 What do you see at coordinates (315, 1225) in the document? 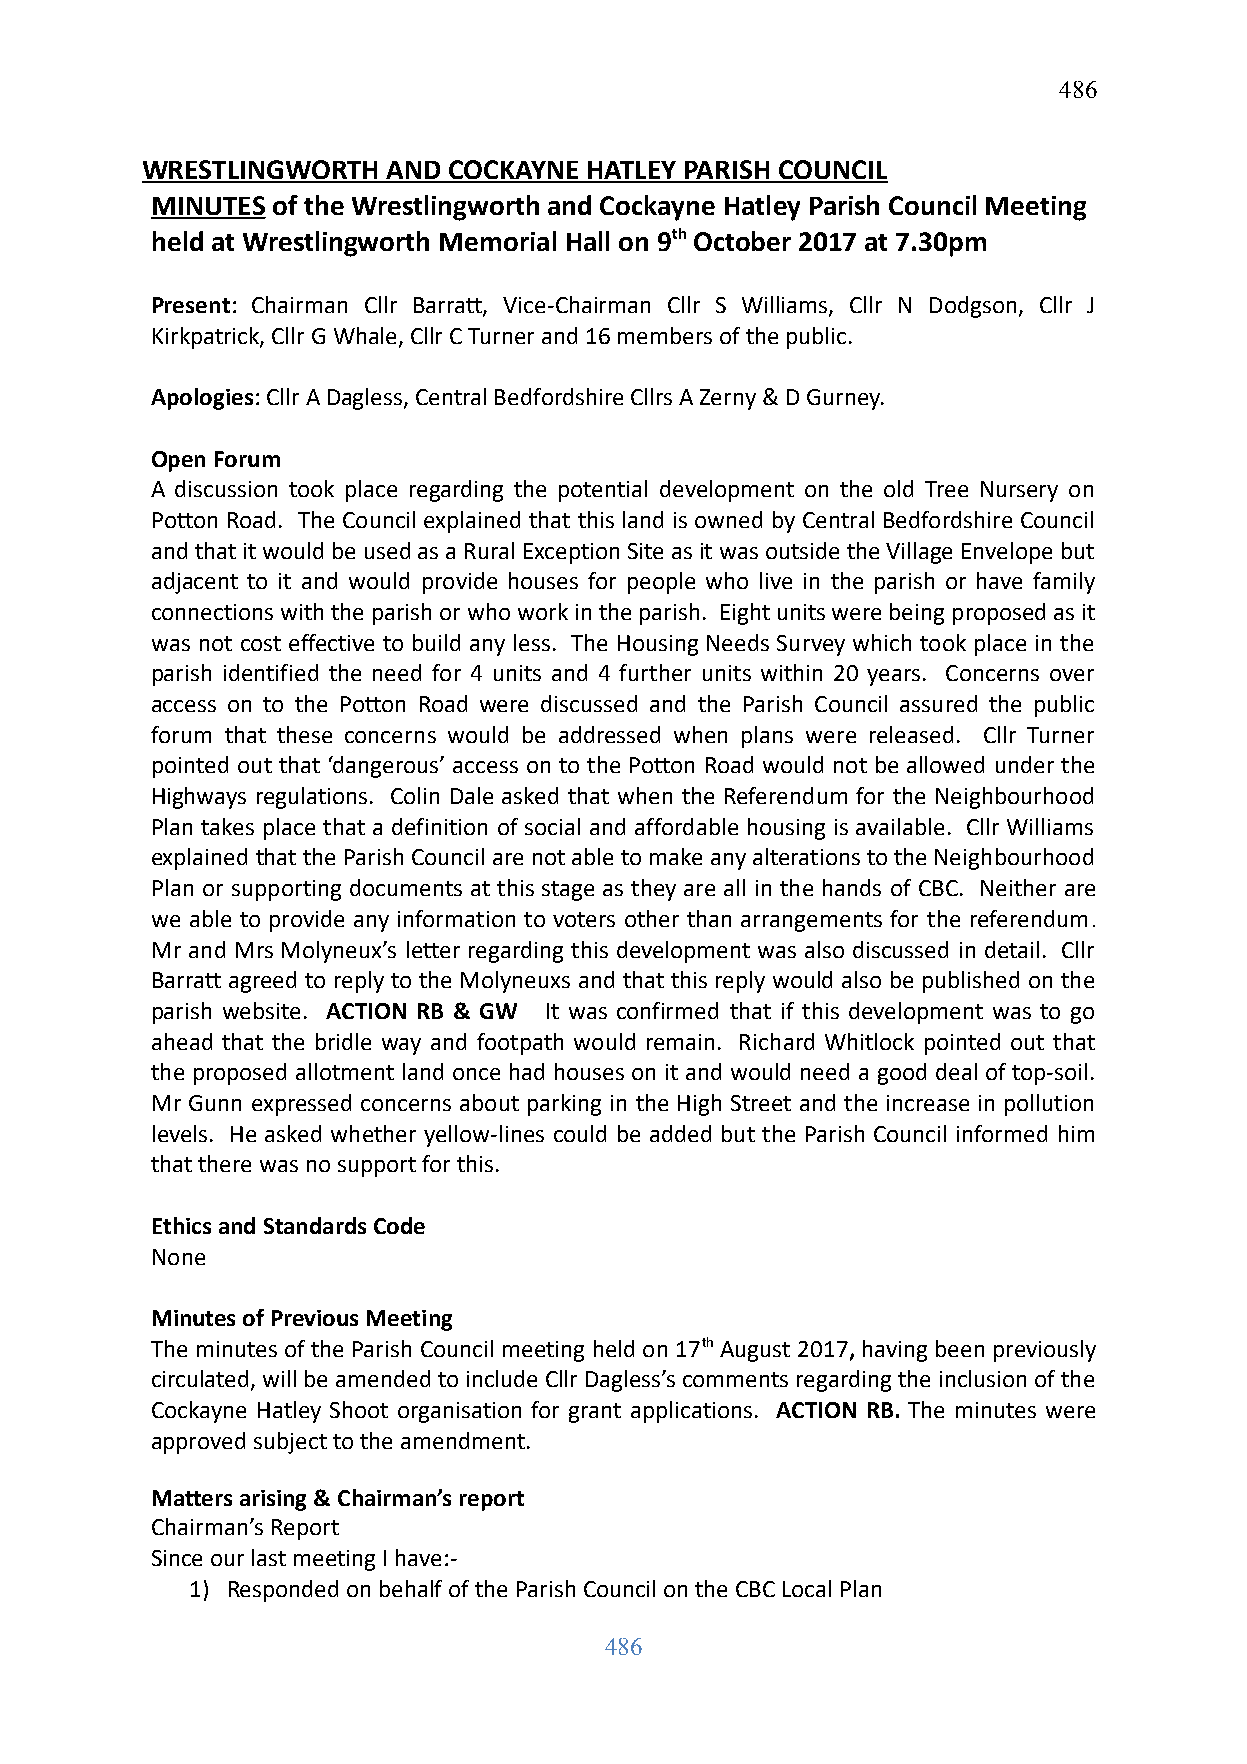
I see `Standards` at bounding box center [315, 1225].
